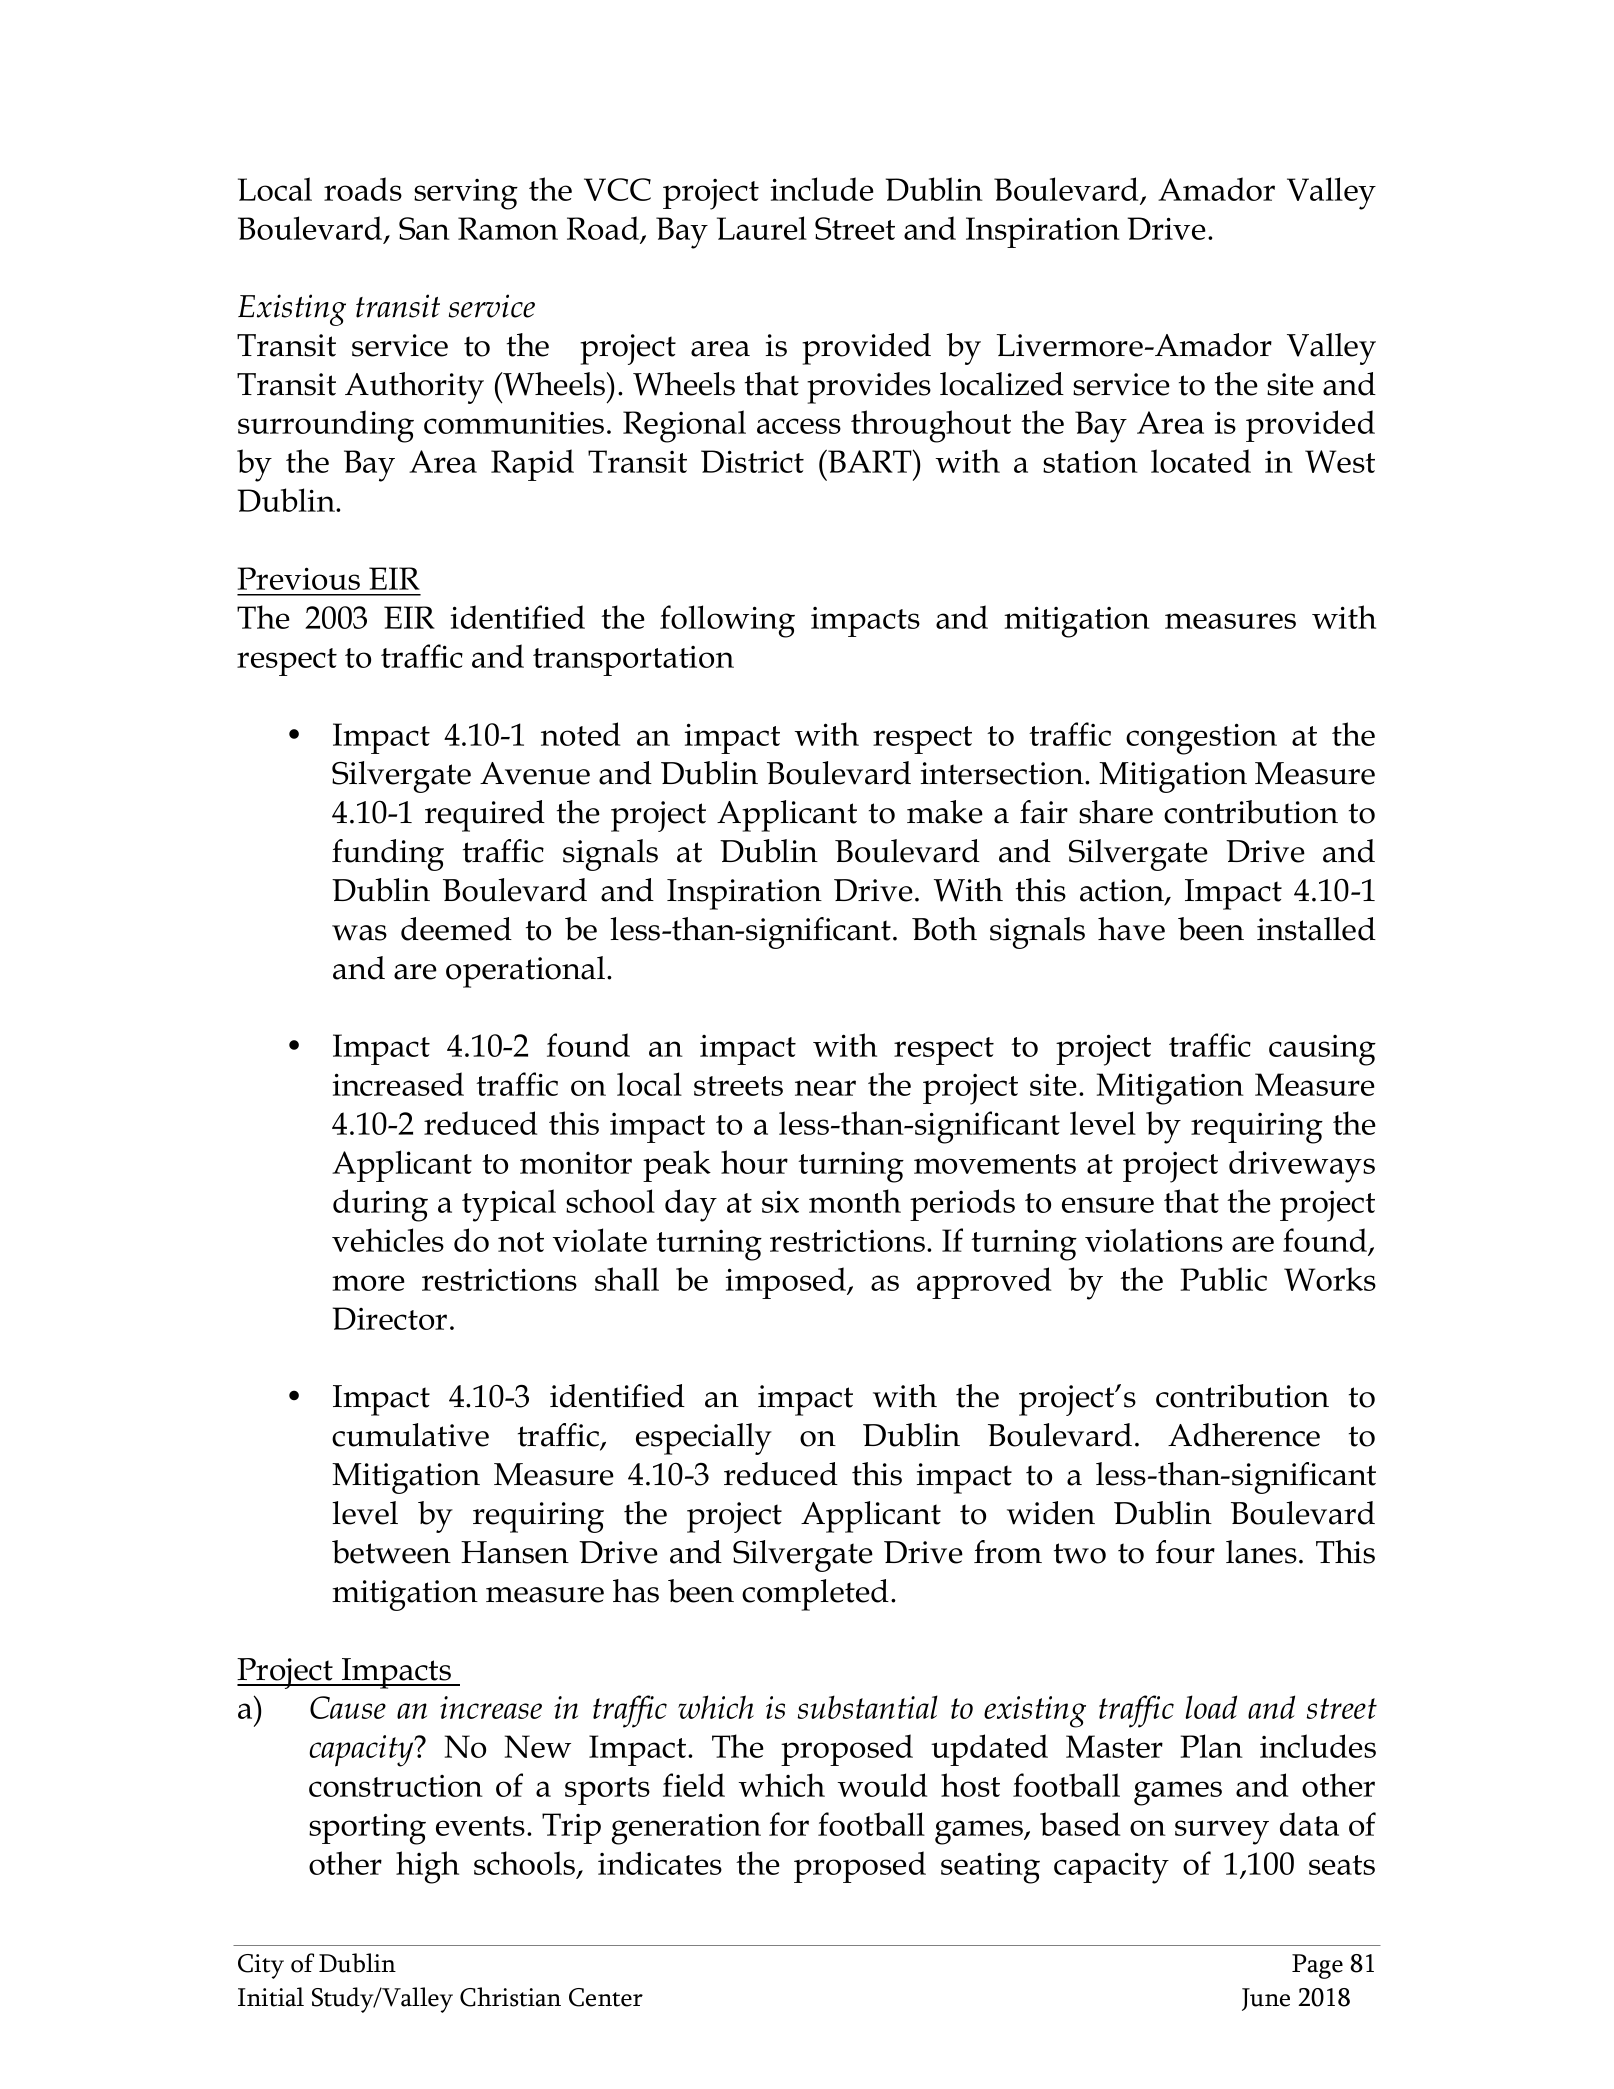  I want to click on following, so click(727, 621).
